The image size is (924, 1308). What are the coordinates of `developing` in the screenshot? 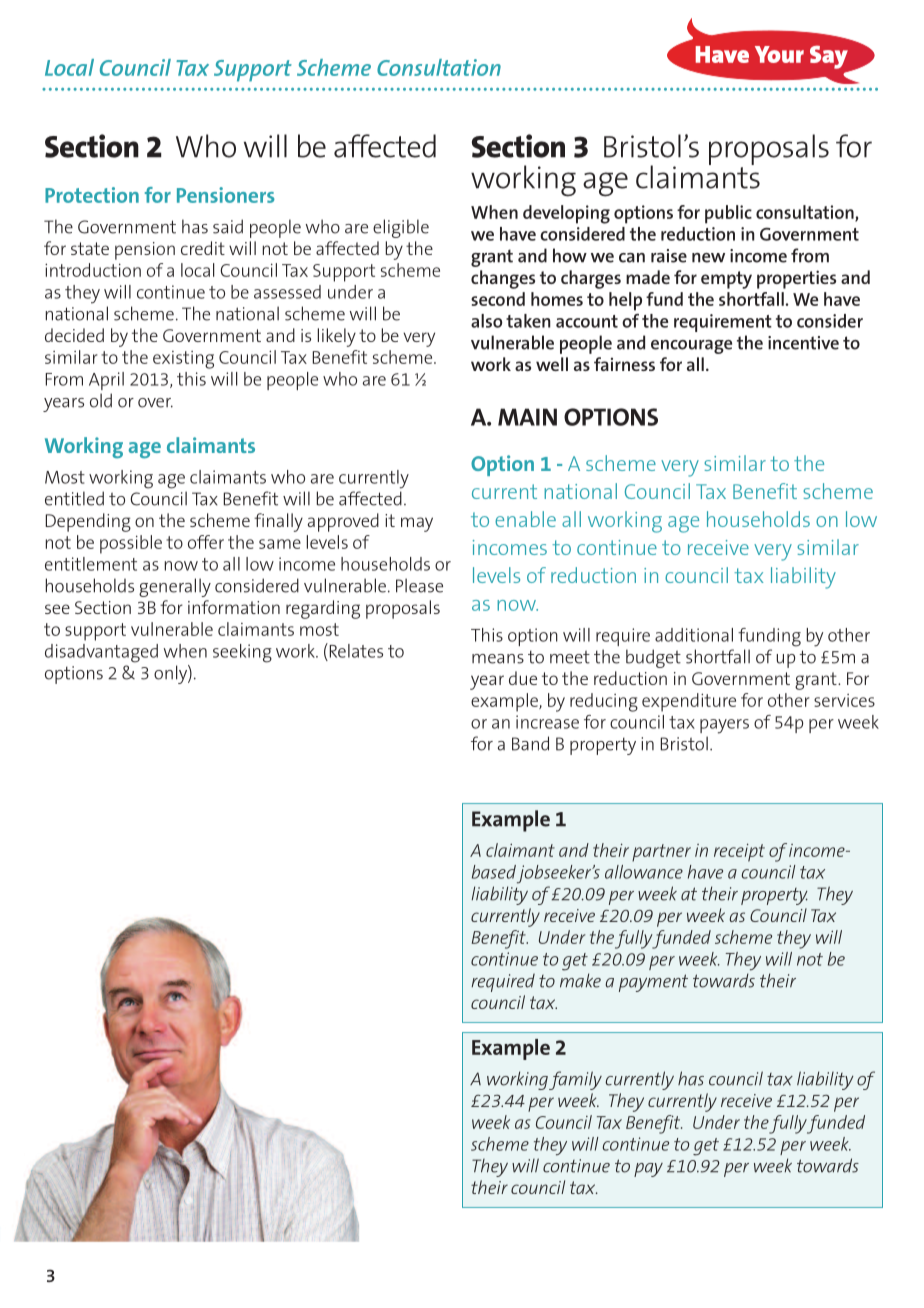 It's located at (566, 214).
